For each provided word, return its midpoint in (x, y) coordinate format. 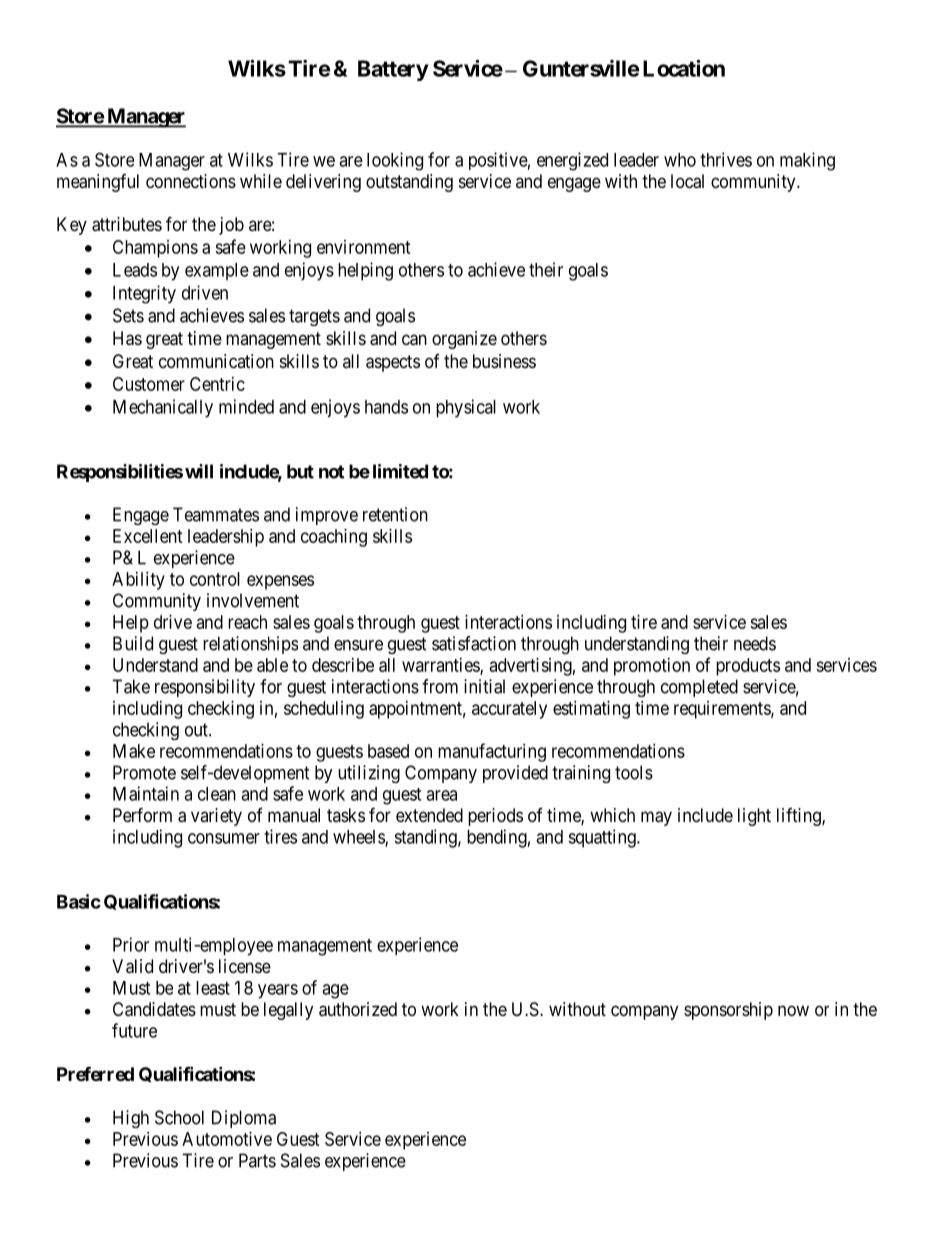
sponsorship (728, 1011)
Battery (393, 70)
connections (191, 181)
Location (684, 68)
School (179, 1117)
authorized (358, 1009)
